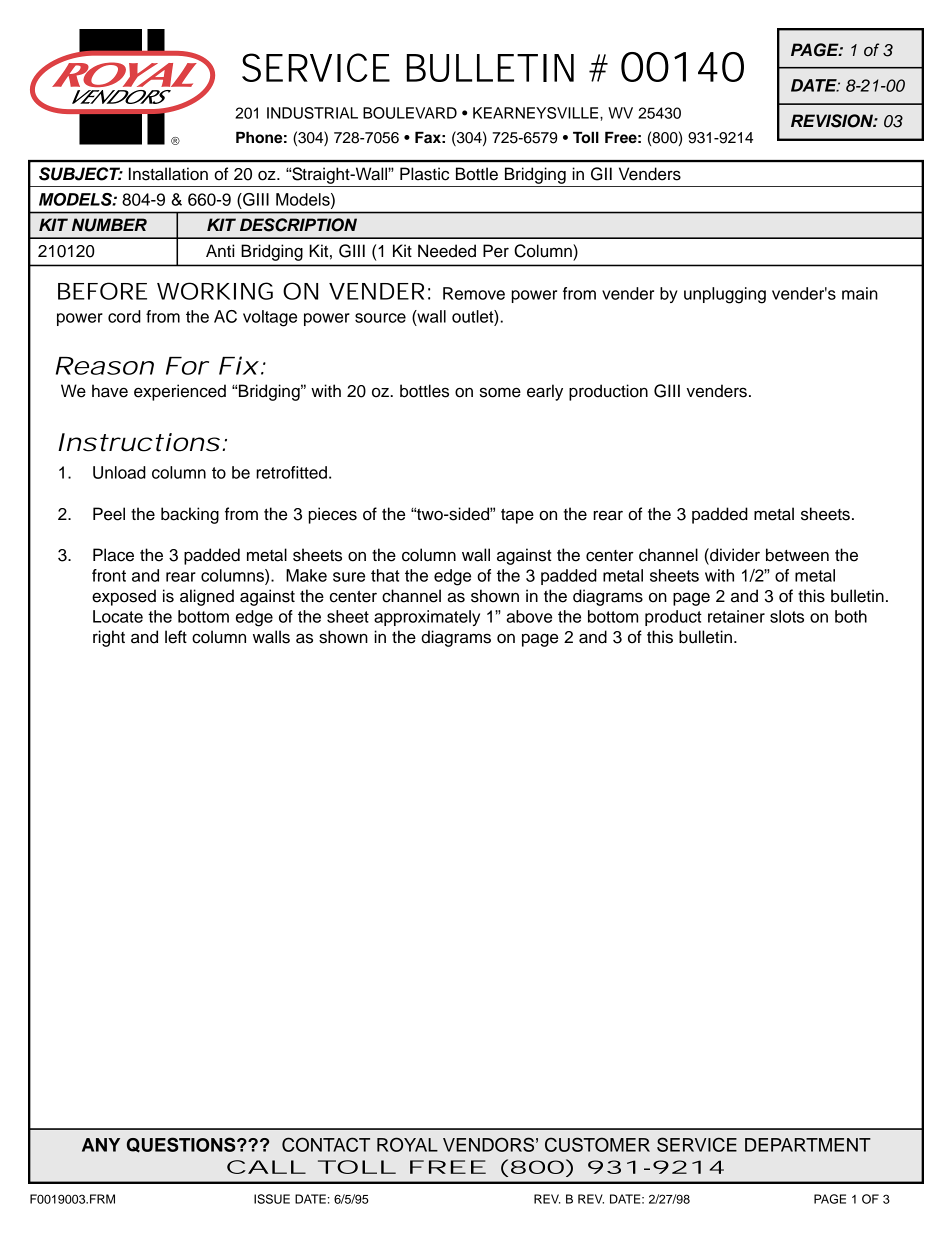 The width and height of the document is (952, 1233). What do you see at coordinates (787, 616) in the document?
I see `slots` at bounding box center [787, 616].
